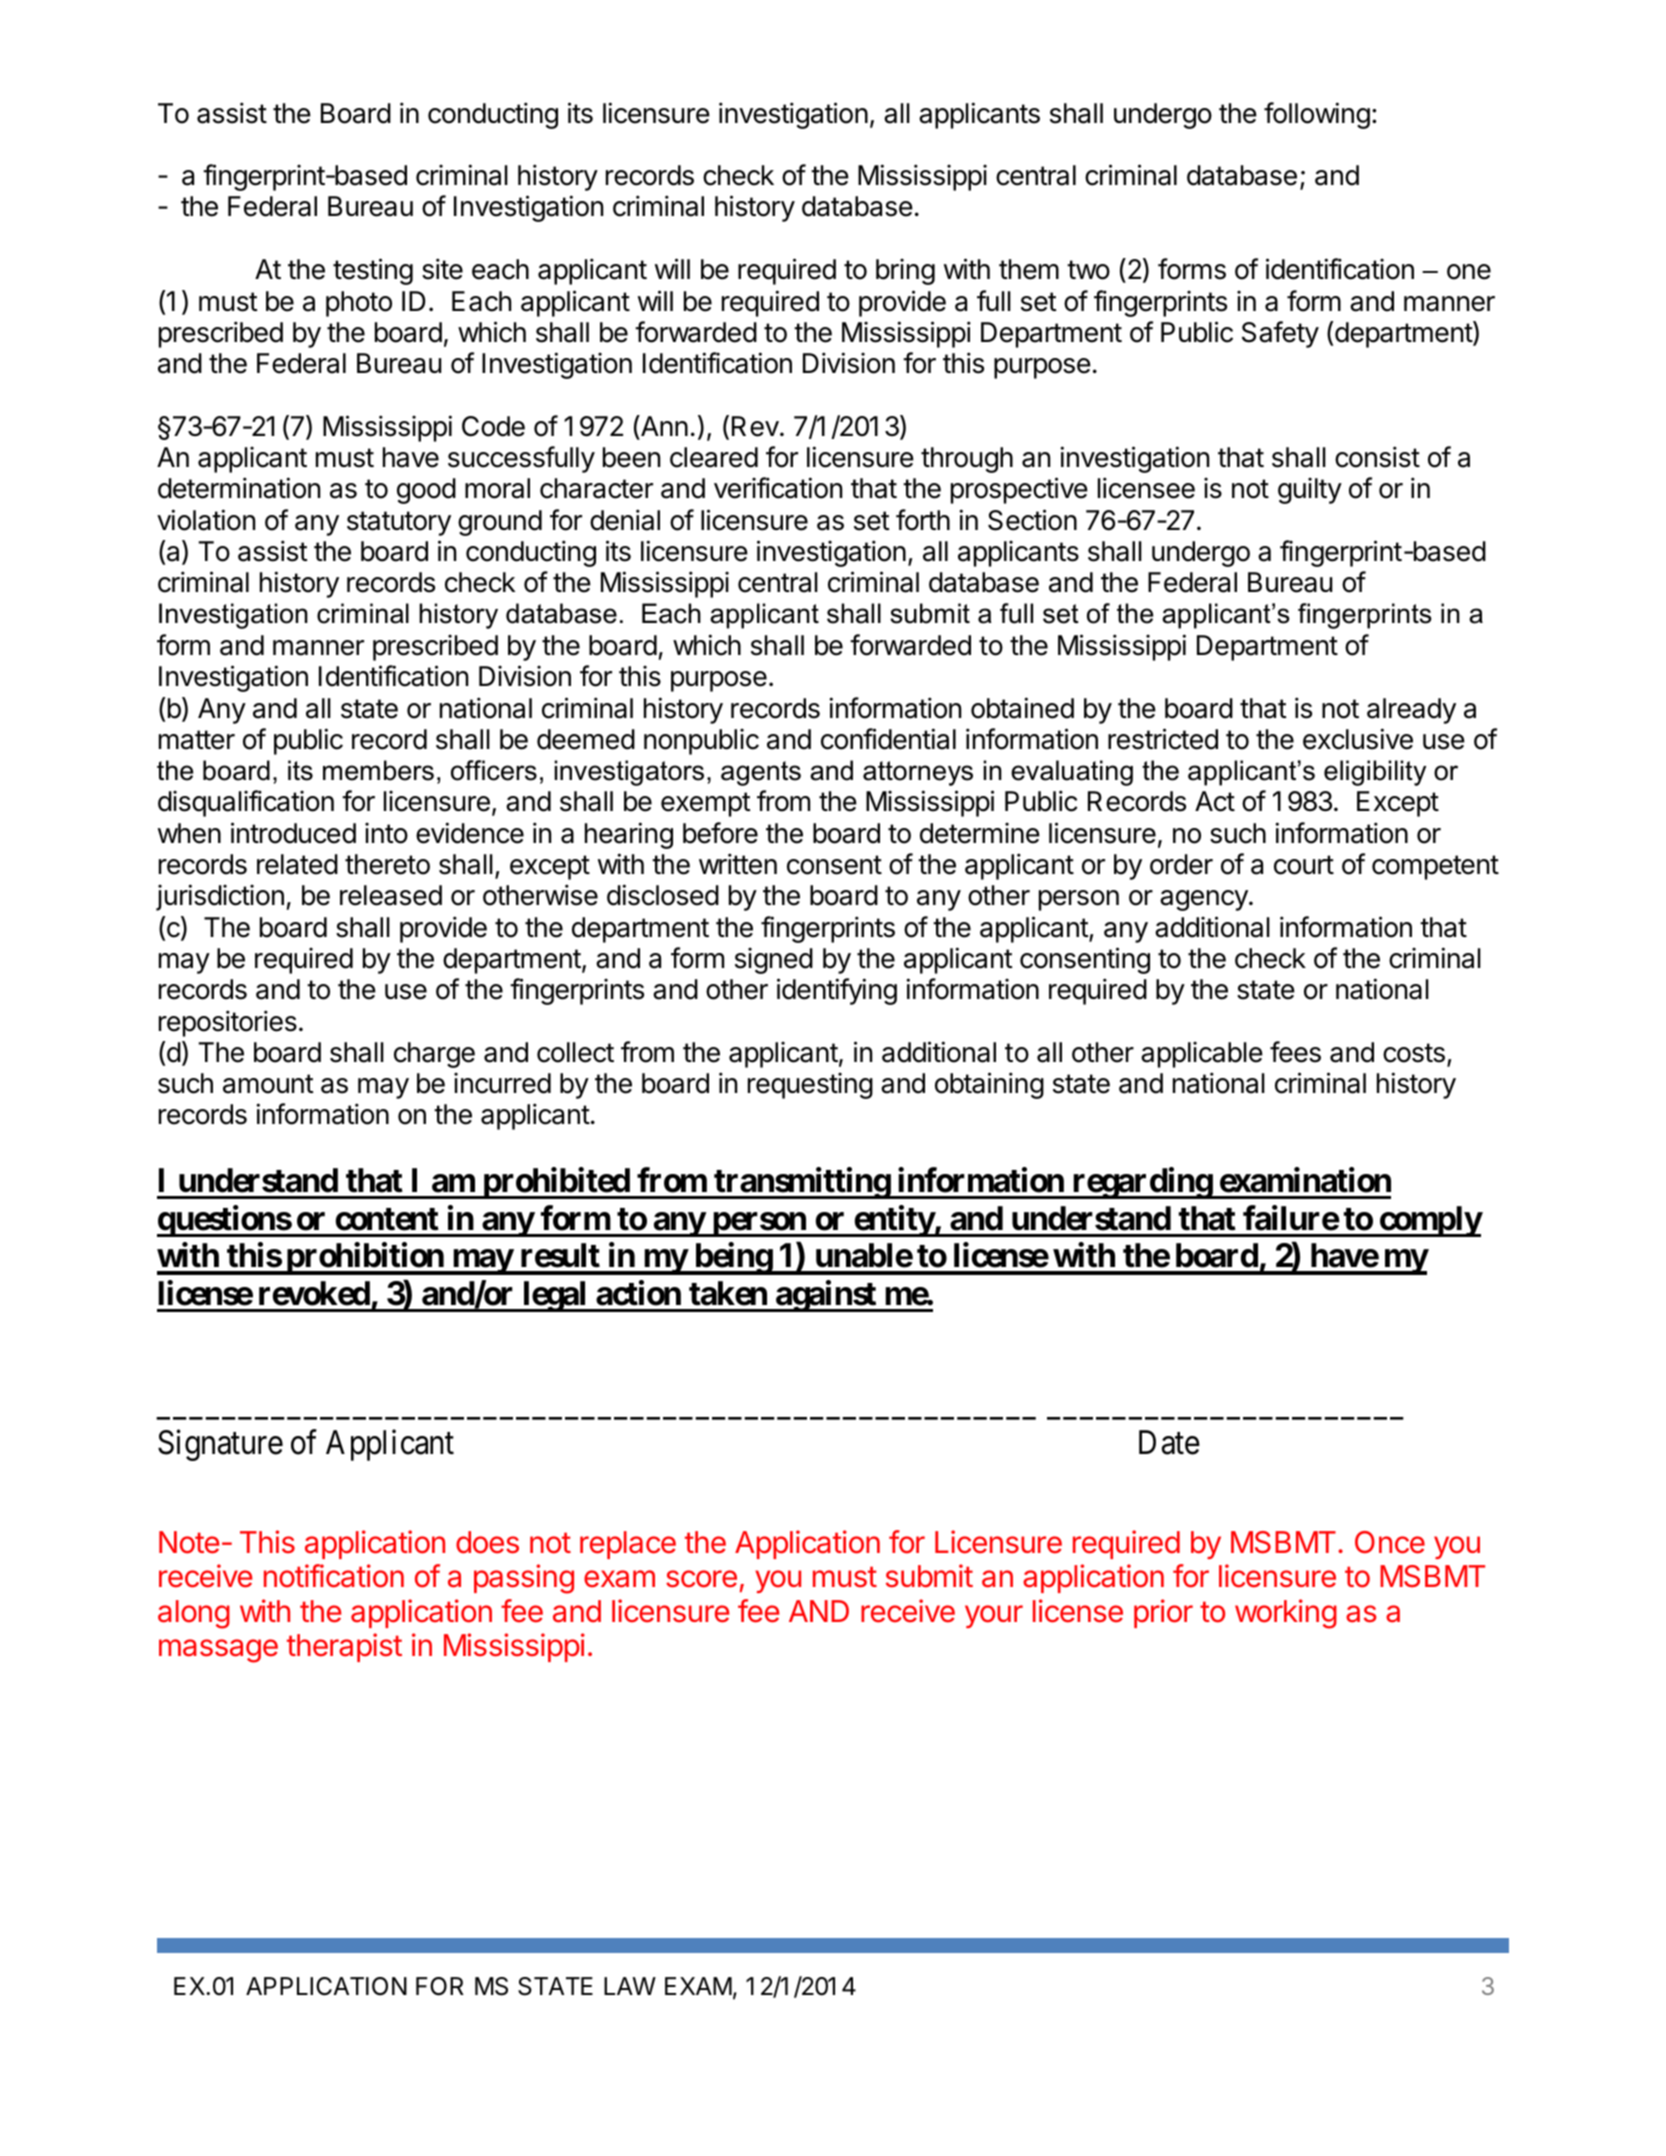 Image resolution: width=1666 pixels, height=2156 pixels. What do you see at coordinates (630, 1986) in the screenshot?
I see `LAW` at bounding box center [630, 1986].
